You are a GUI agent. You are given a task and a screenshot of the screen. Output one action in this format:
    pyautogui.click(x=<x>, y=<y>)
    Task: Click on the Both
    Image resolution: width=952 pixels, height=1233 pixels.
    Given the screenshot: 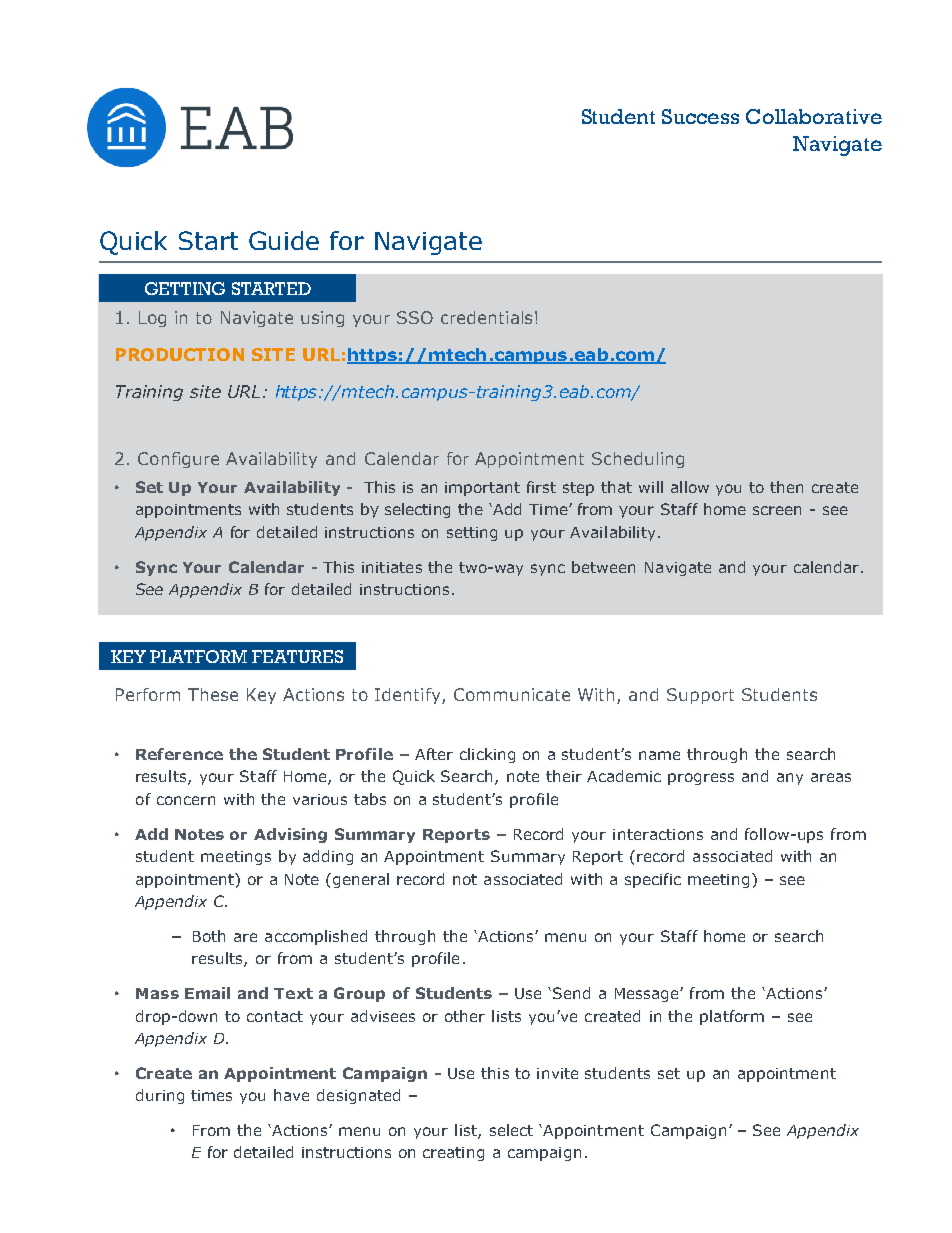 What is the action you would take?
    pyautogui.click(x=209, y=936)
